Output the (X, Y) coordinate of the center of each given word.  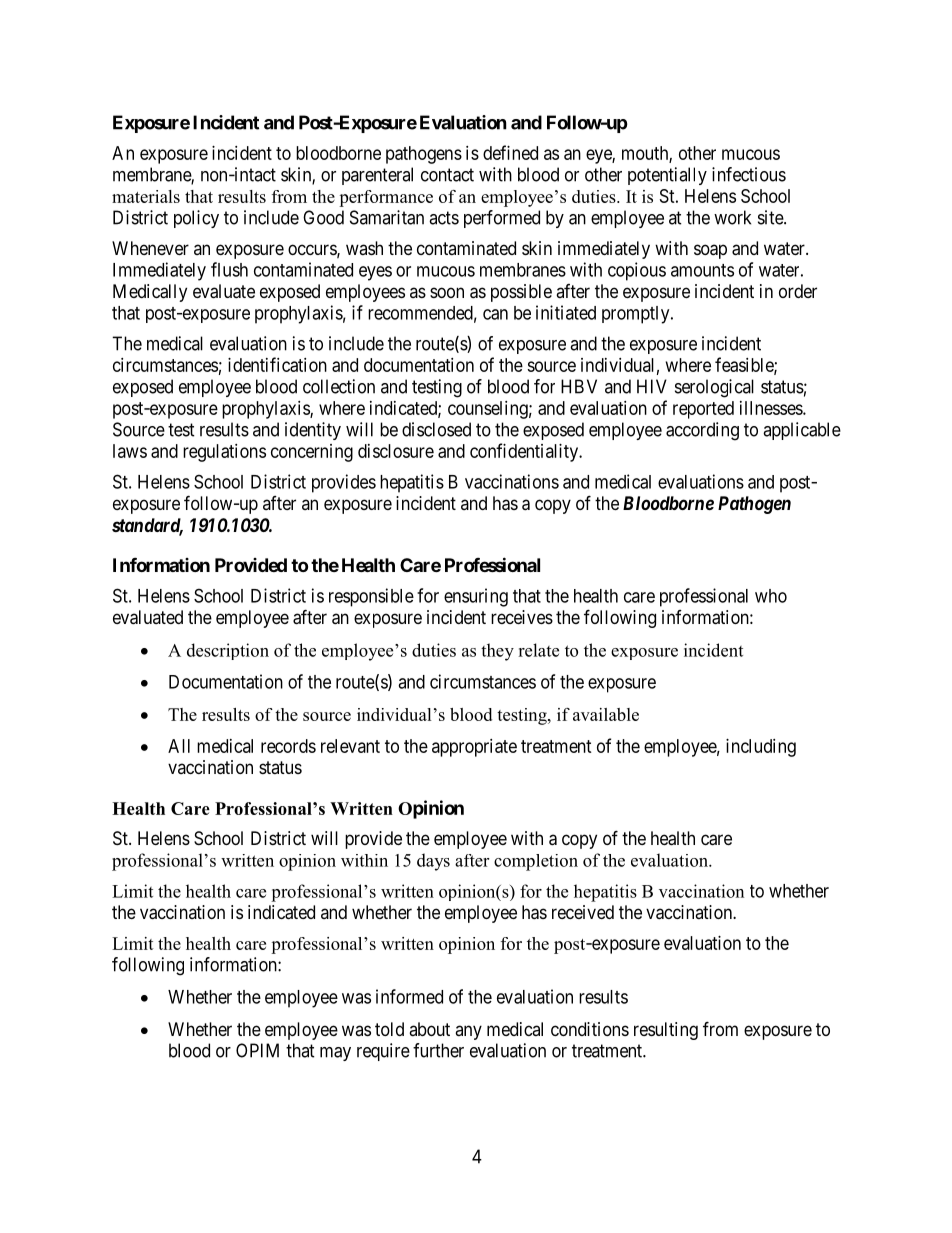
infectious (749, 174)
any (468, 1032)
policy (196, 219)
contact (447, 175)
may (335, 1054)
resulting (666, 1031)
